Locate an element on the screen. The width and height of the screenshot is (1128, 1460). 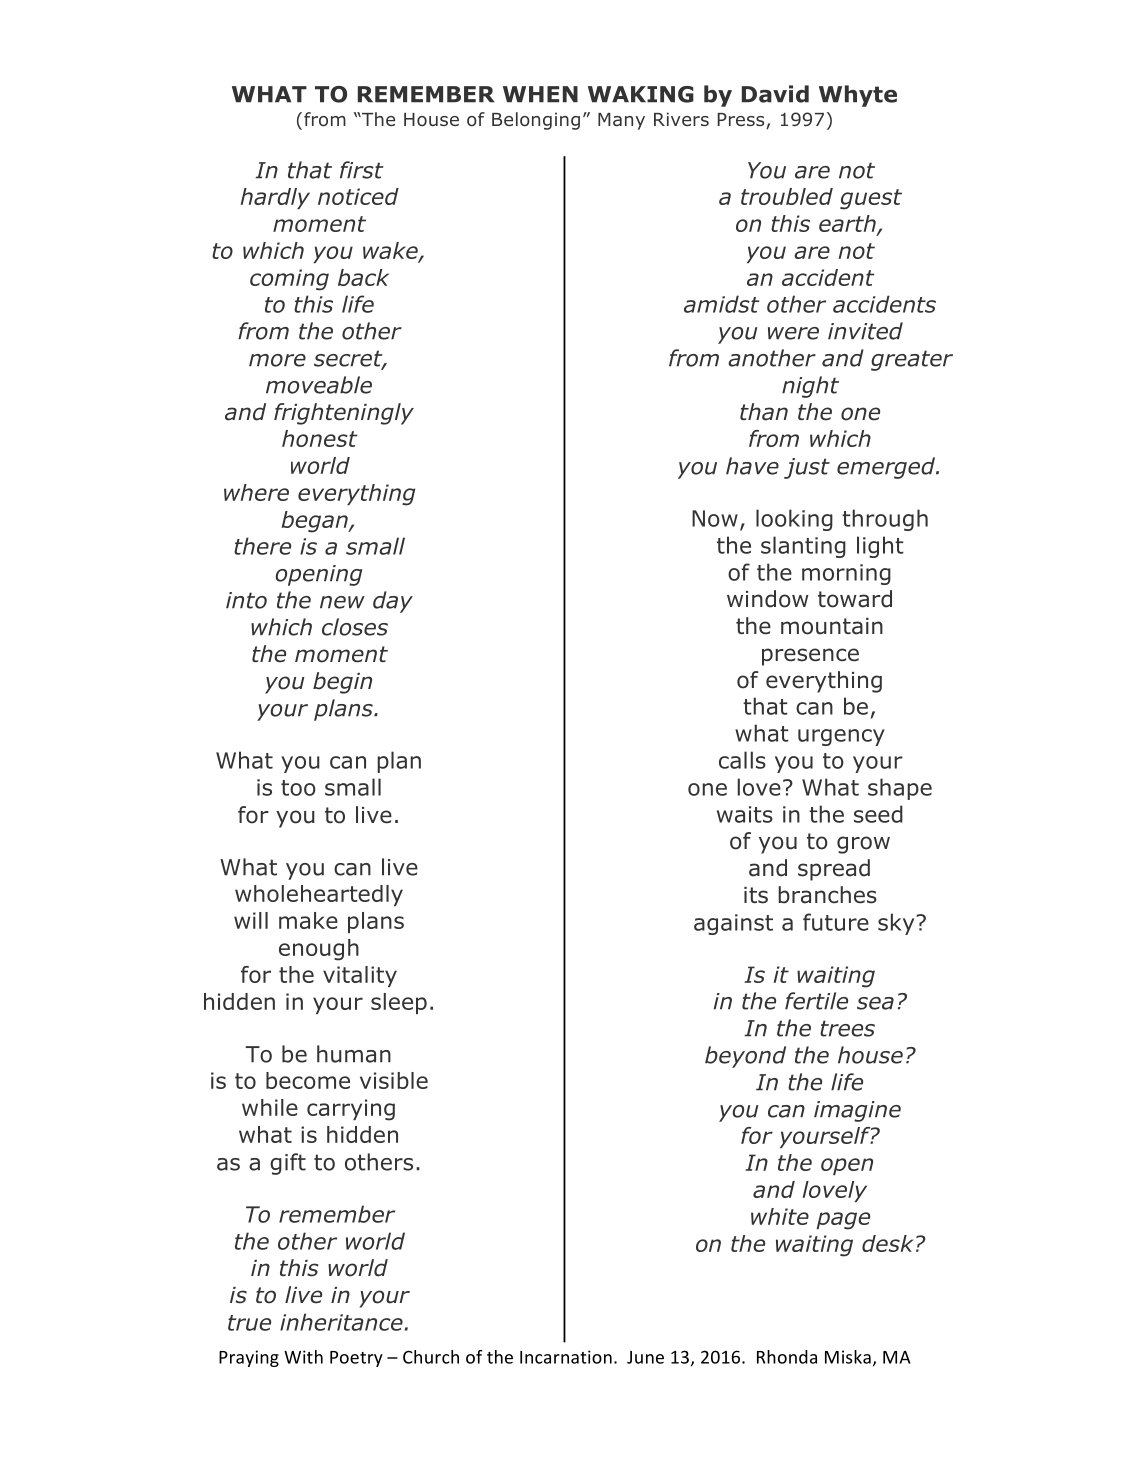
Many is located at coordinates (621, 121).
